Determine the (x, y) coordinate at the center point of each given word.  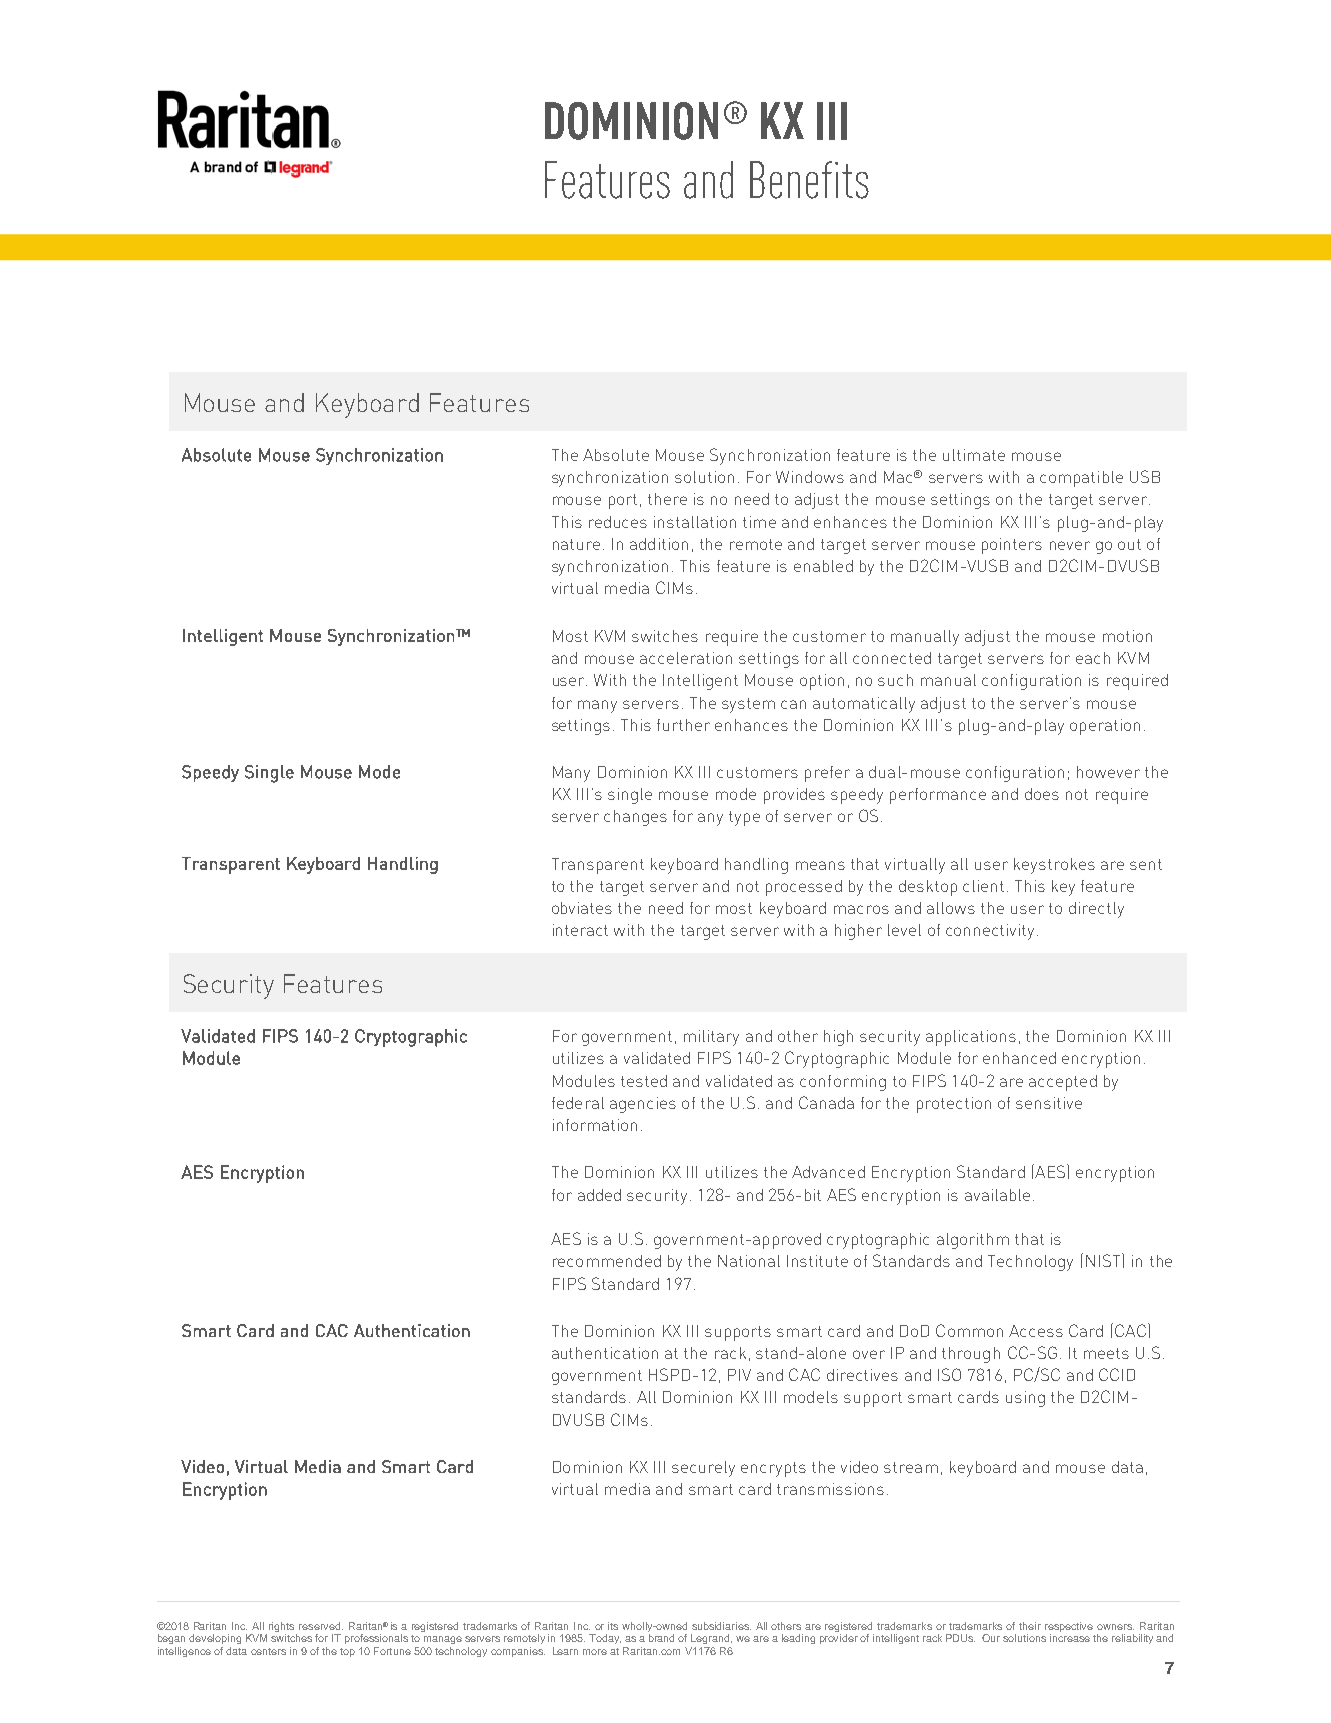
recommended (607, 1261)
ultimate (974, 455)
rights (283, 1628)
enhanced (1019, 1058)
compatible (1081, 479)
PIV (739, 1375)
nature (576, 544)
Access (1036, 1331)
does (1042, 794)
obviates (582, 908)
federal (578, 1103)
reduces (618, 522)
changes (635, 818)
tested (644, 1081)
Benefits (809, 180)
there (667, 499)
